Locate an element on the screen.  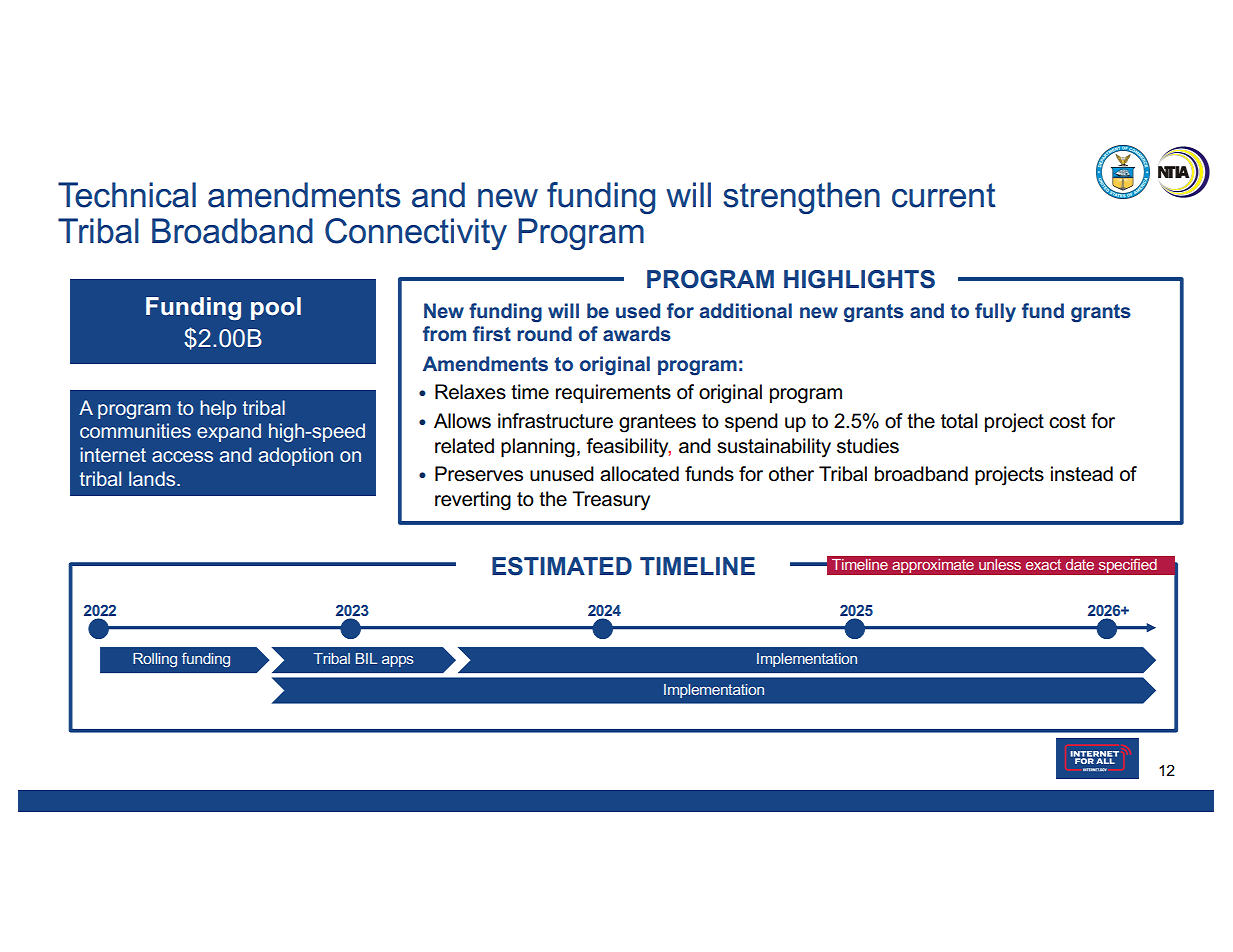
infrastructure is located at coordinates (555, 421).
